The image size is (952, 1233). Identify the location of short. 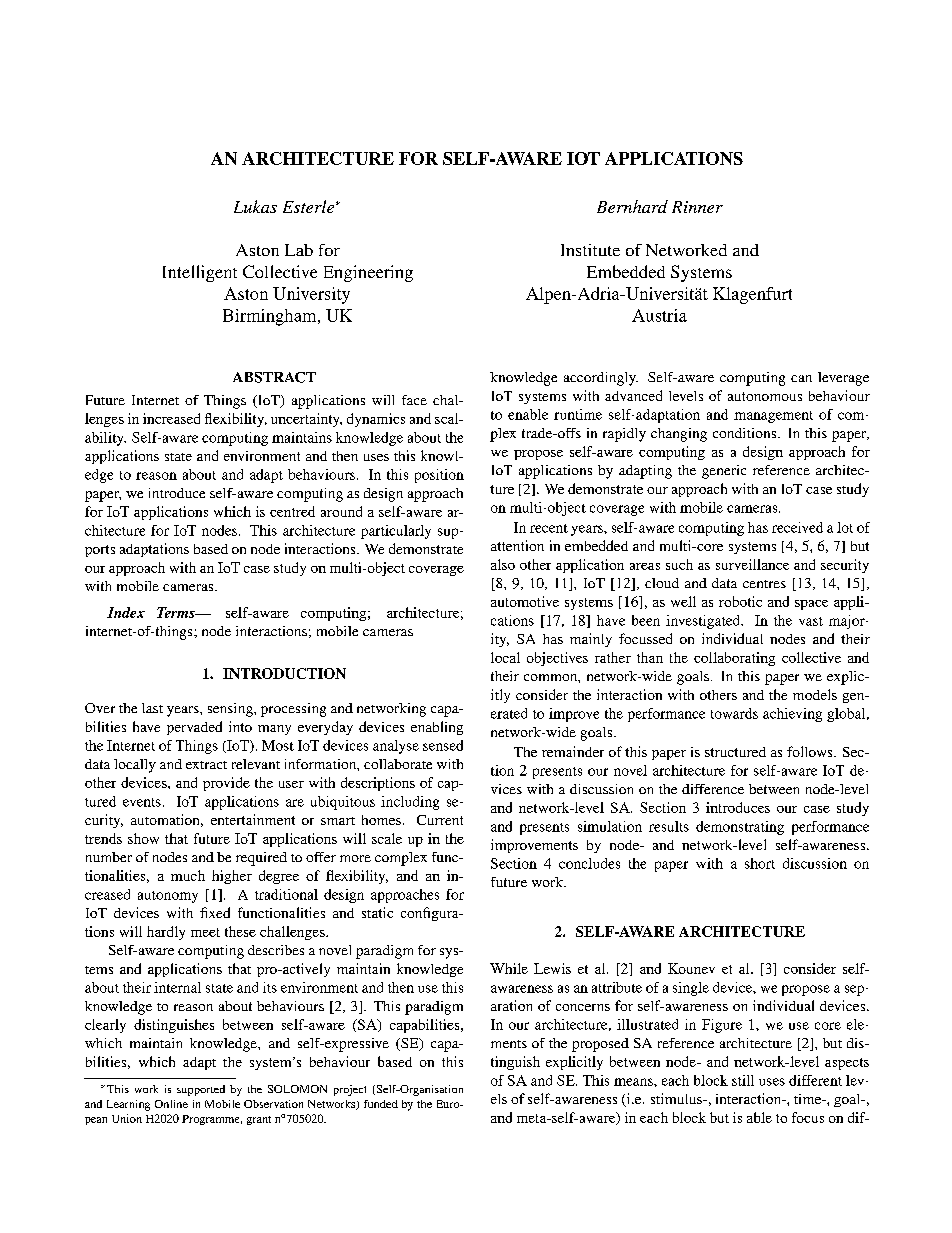
(760, 863).
